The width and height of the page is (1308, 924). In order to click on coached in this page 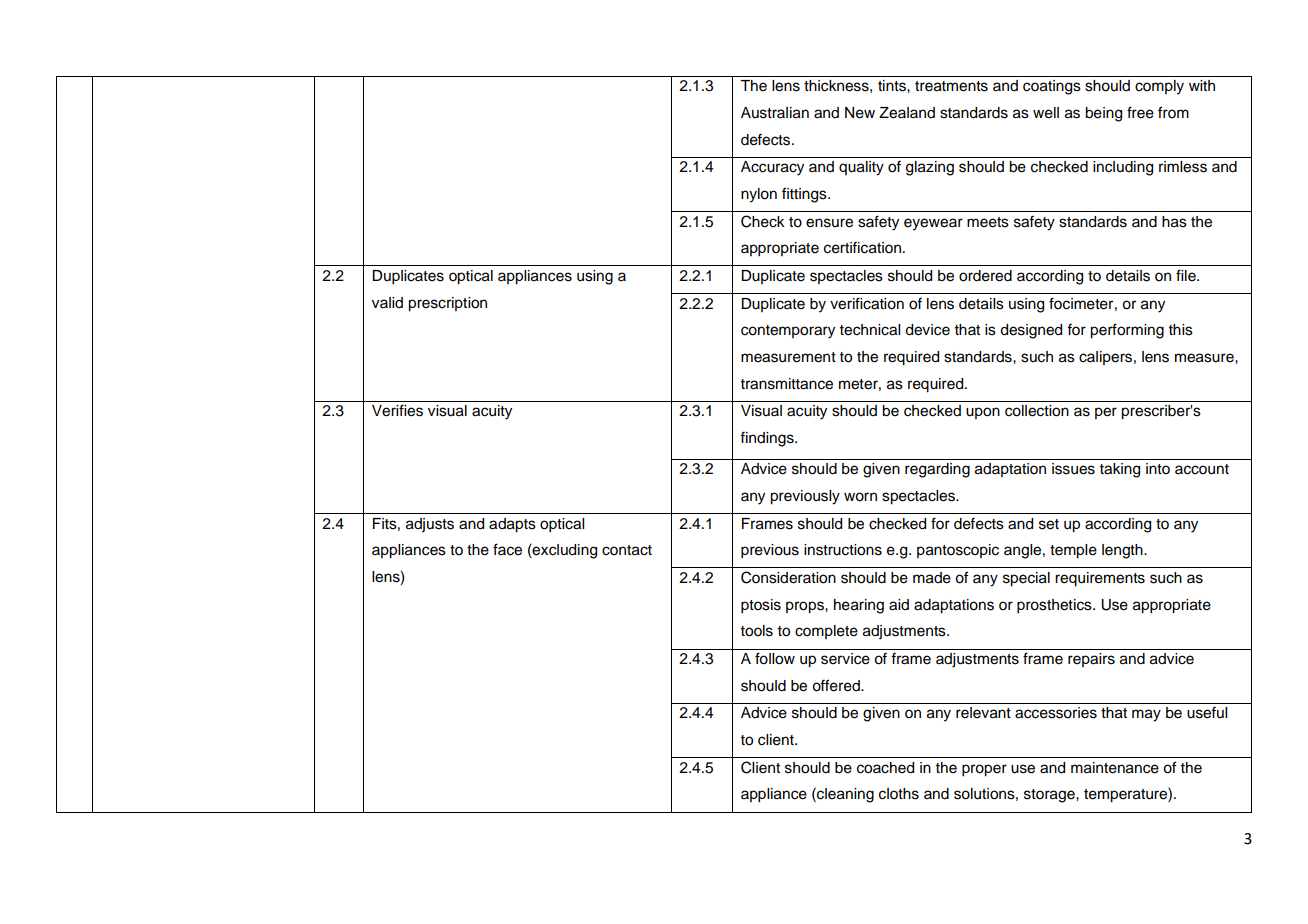, I will do `click(885, 768)`.
